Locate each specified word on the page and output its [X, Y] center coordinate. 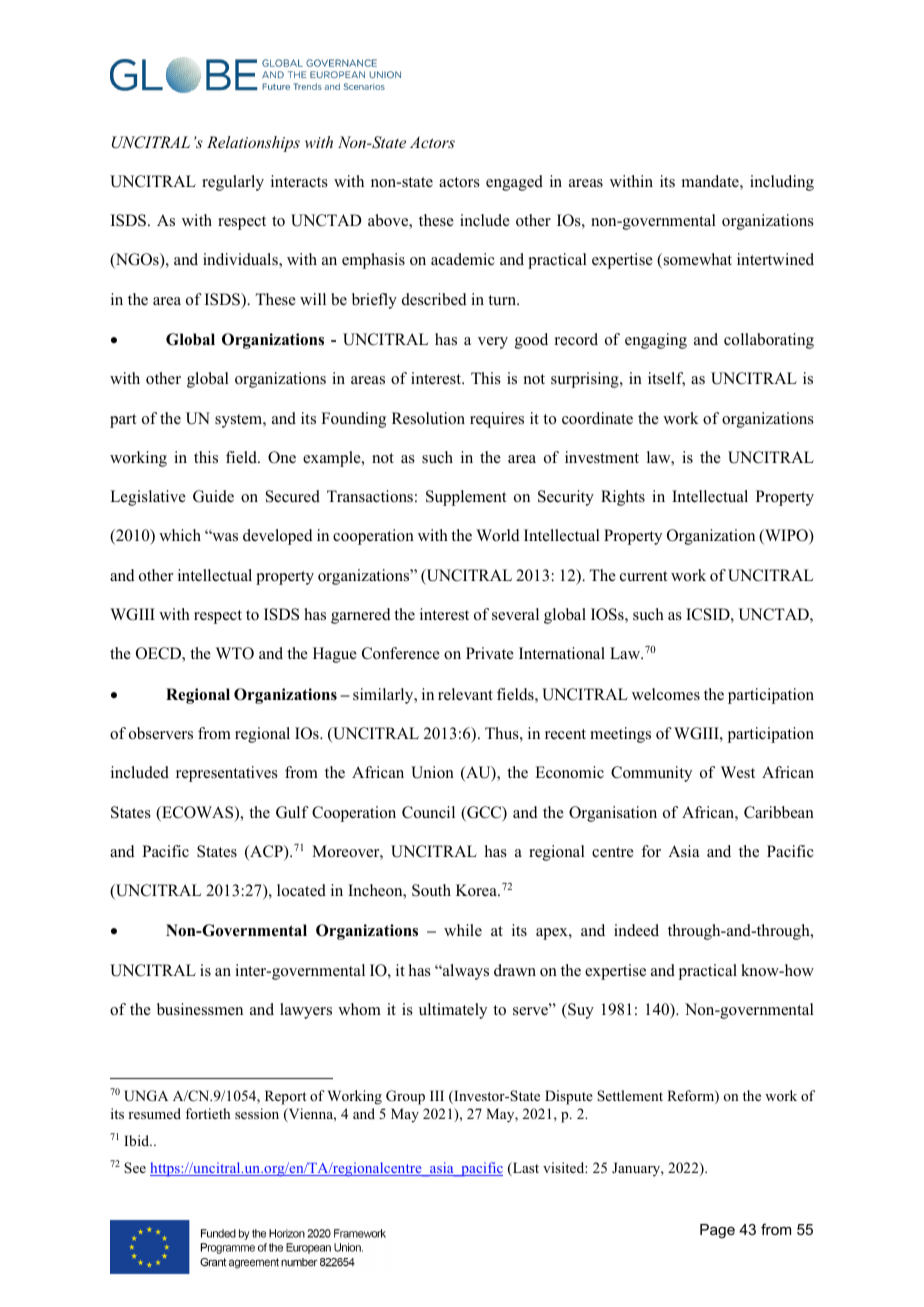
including [782, 183]
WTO [235, 653]
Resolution [428, 418]
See [135, 1167]
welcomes [666, 694]
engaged [514, 183]
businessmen [200, 1009]
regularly [233, 183]
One [282, 457]
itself [666, 379]
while [463, 930]
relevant [465, 694]
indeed [636, 930]
